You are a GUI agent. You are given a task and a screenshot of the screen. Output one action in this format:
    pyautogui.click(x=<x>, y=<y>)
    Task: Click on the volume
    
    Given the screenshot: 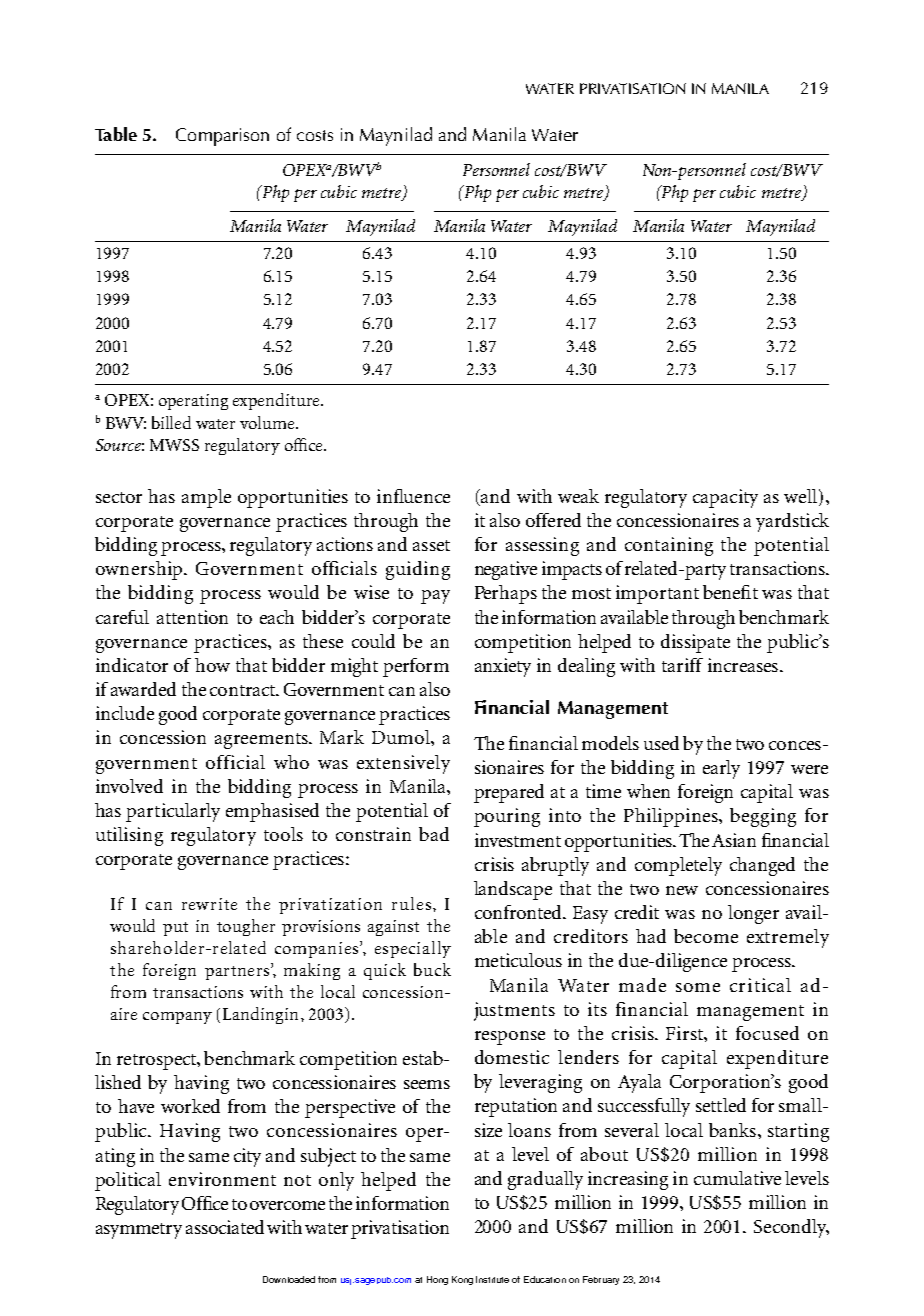 What is the action you would take?
    pyautogui.click(x=268, y=422)
